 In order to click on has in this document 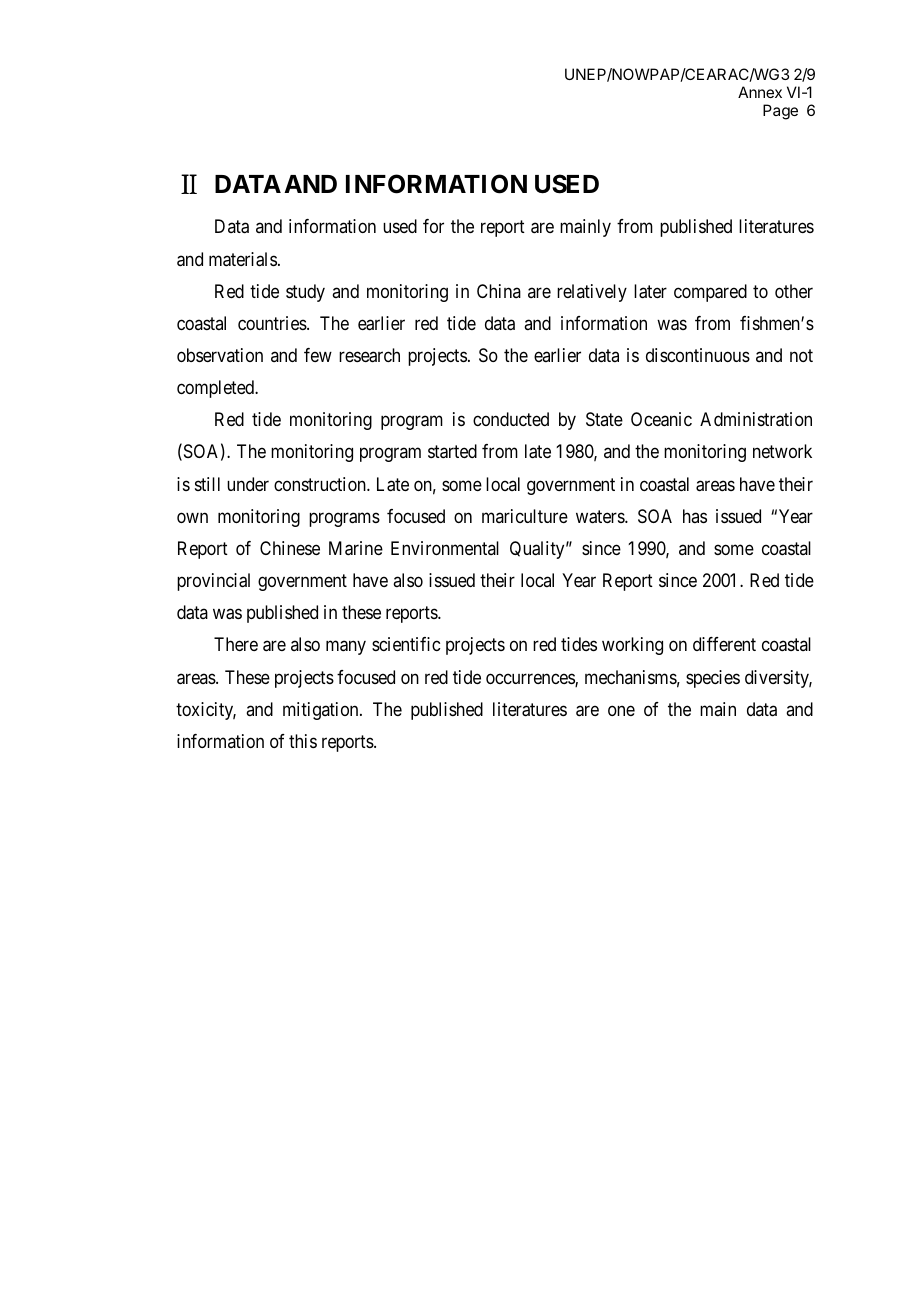, I will do `click(695, 516)`.
